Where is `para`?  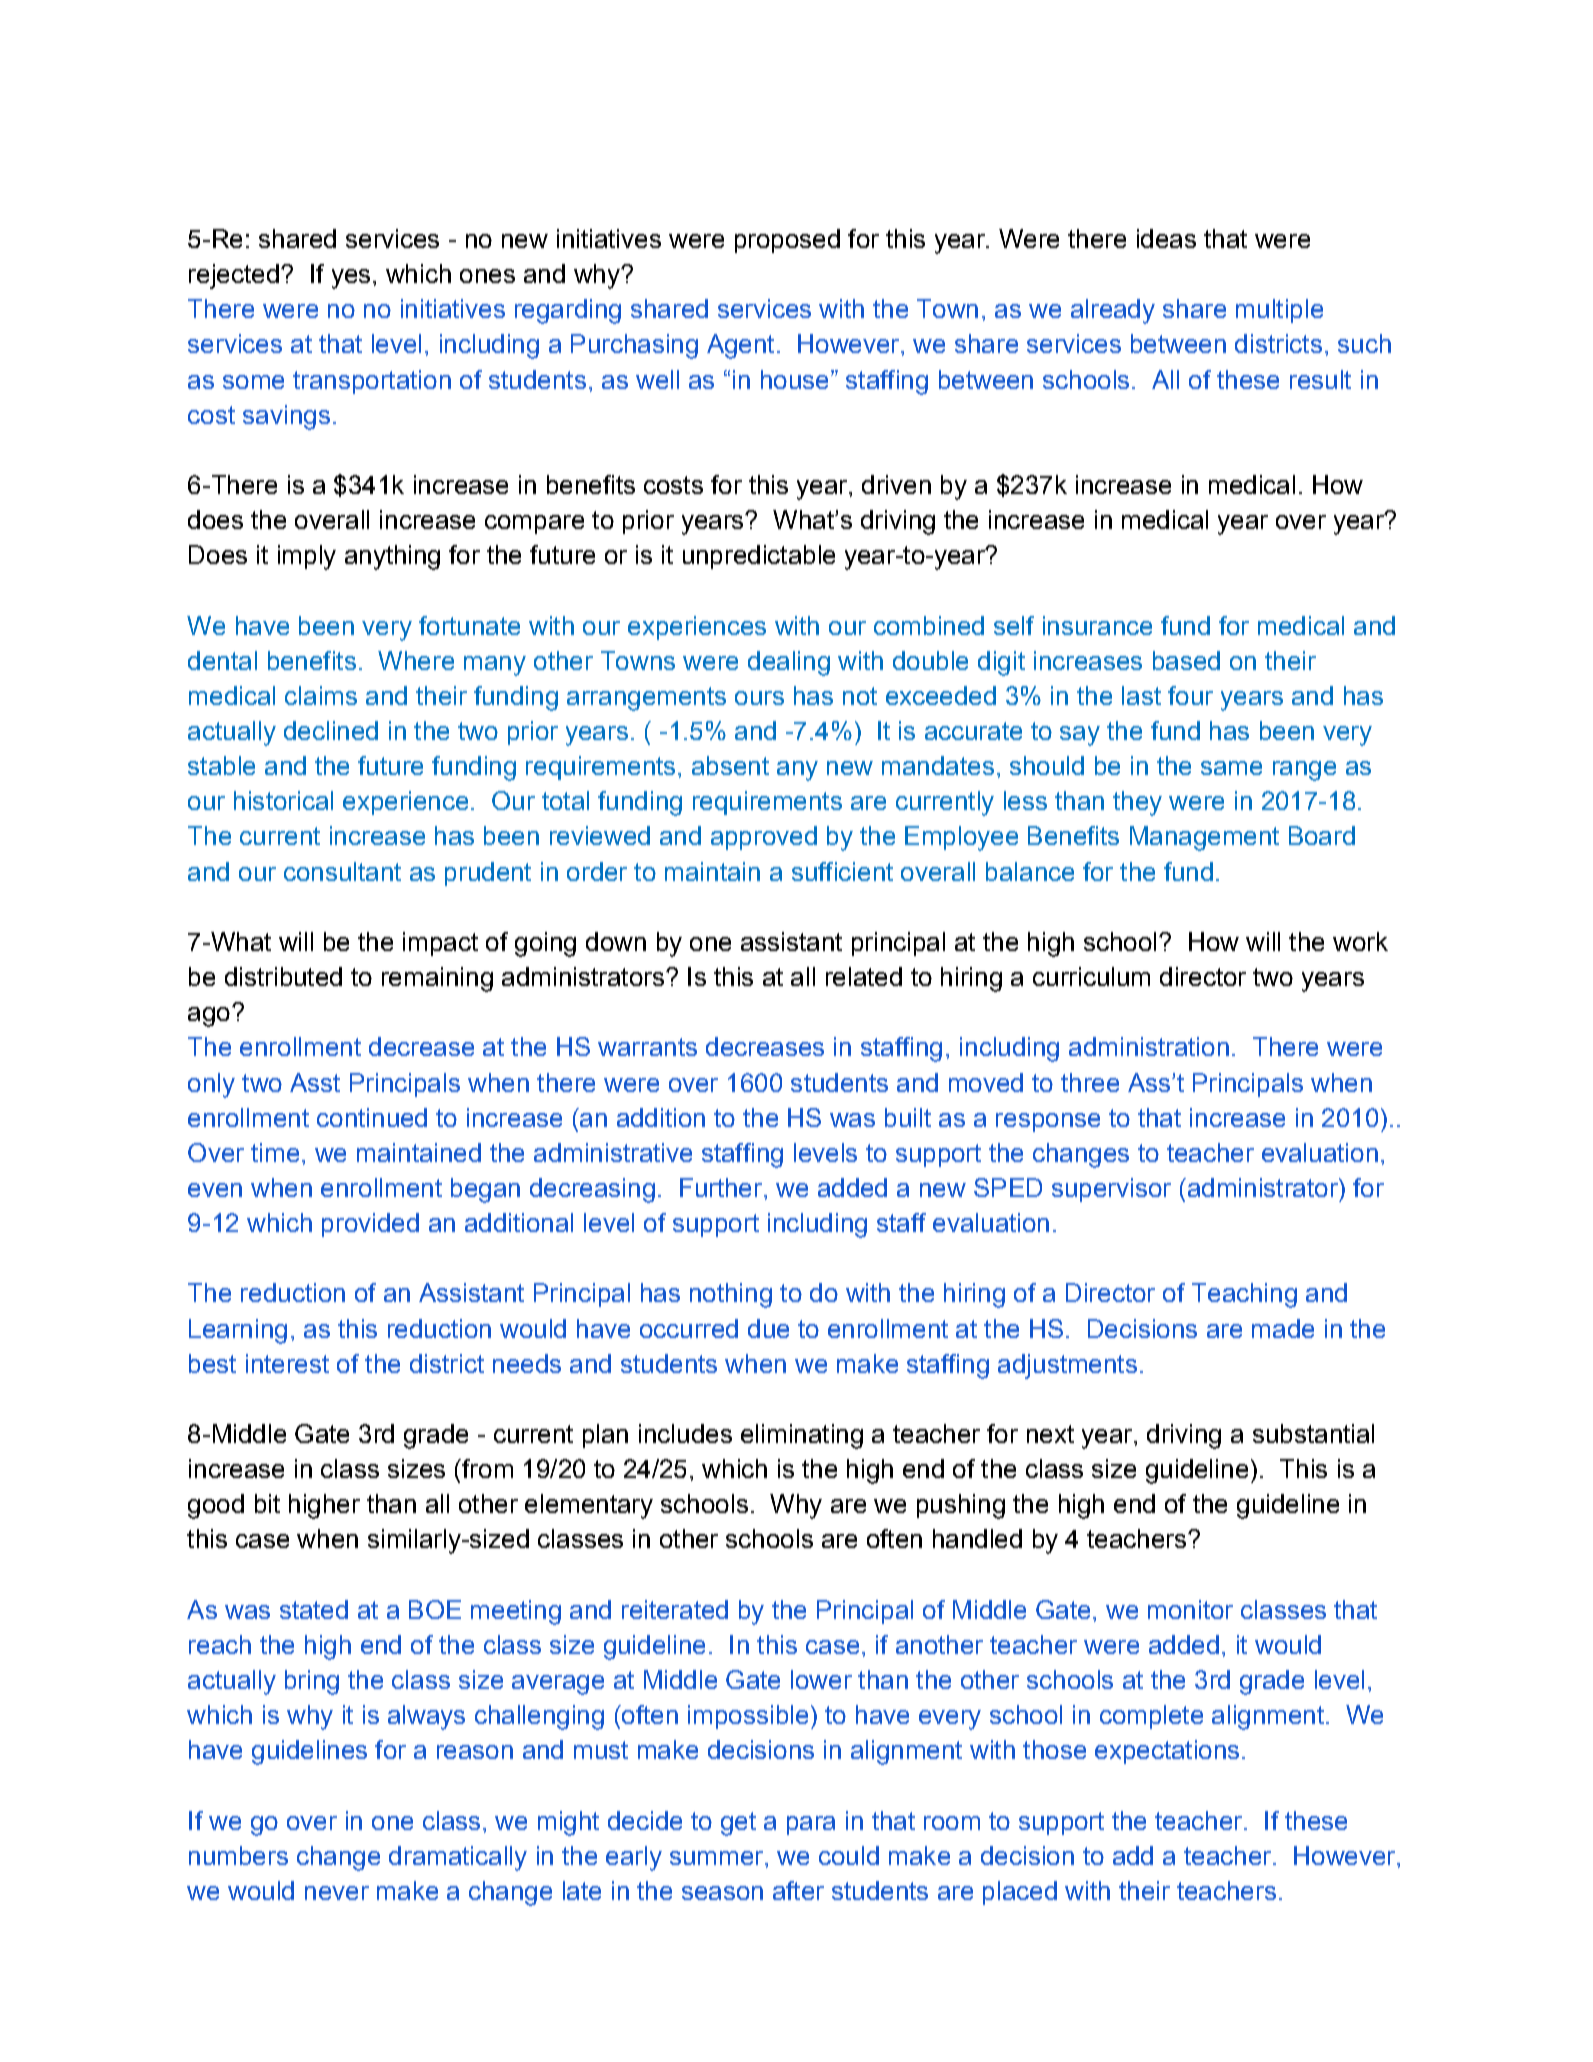 para is located at coordinates (811, 1825).
